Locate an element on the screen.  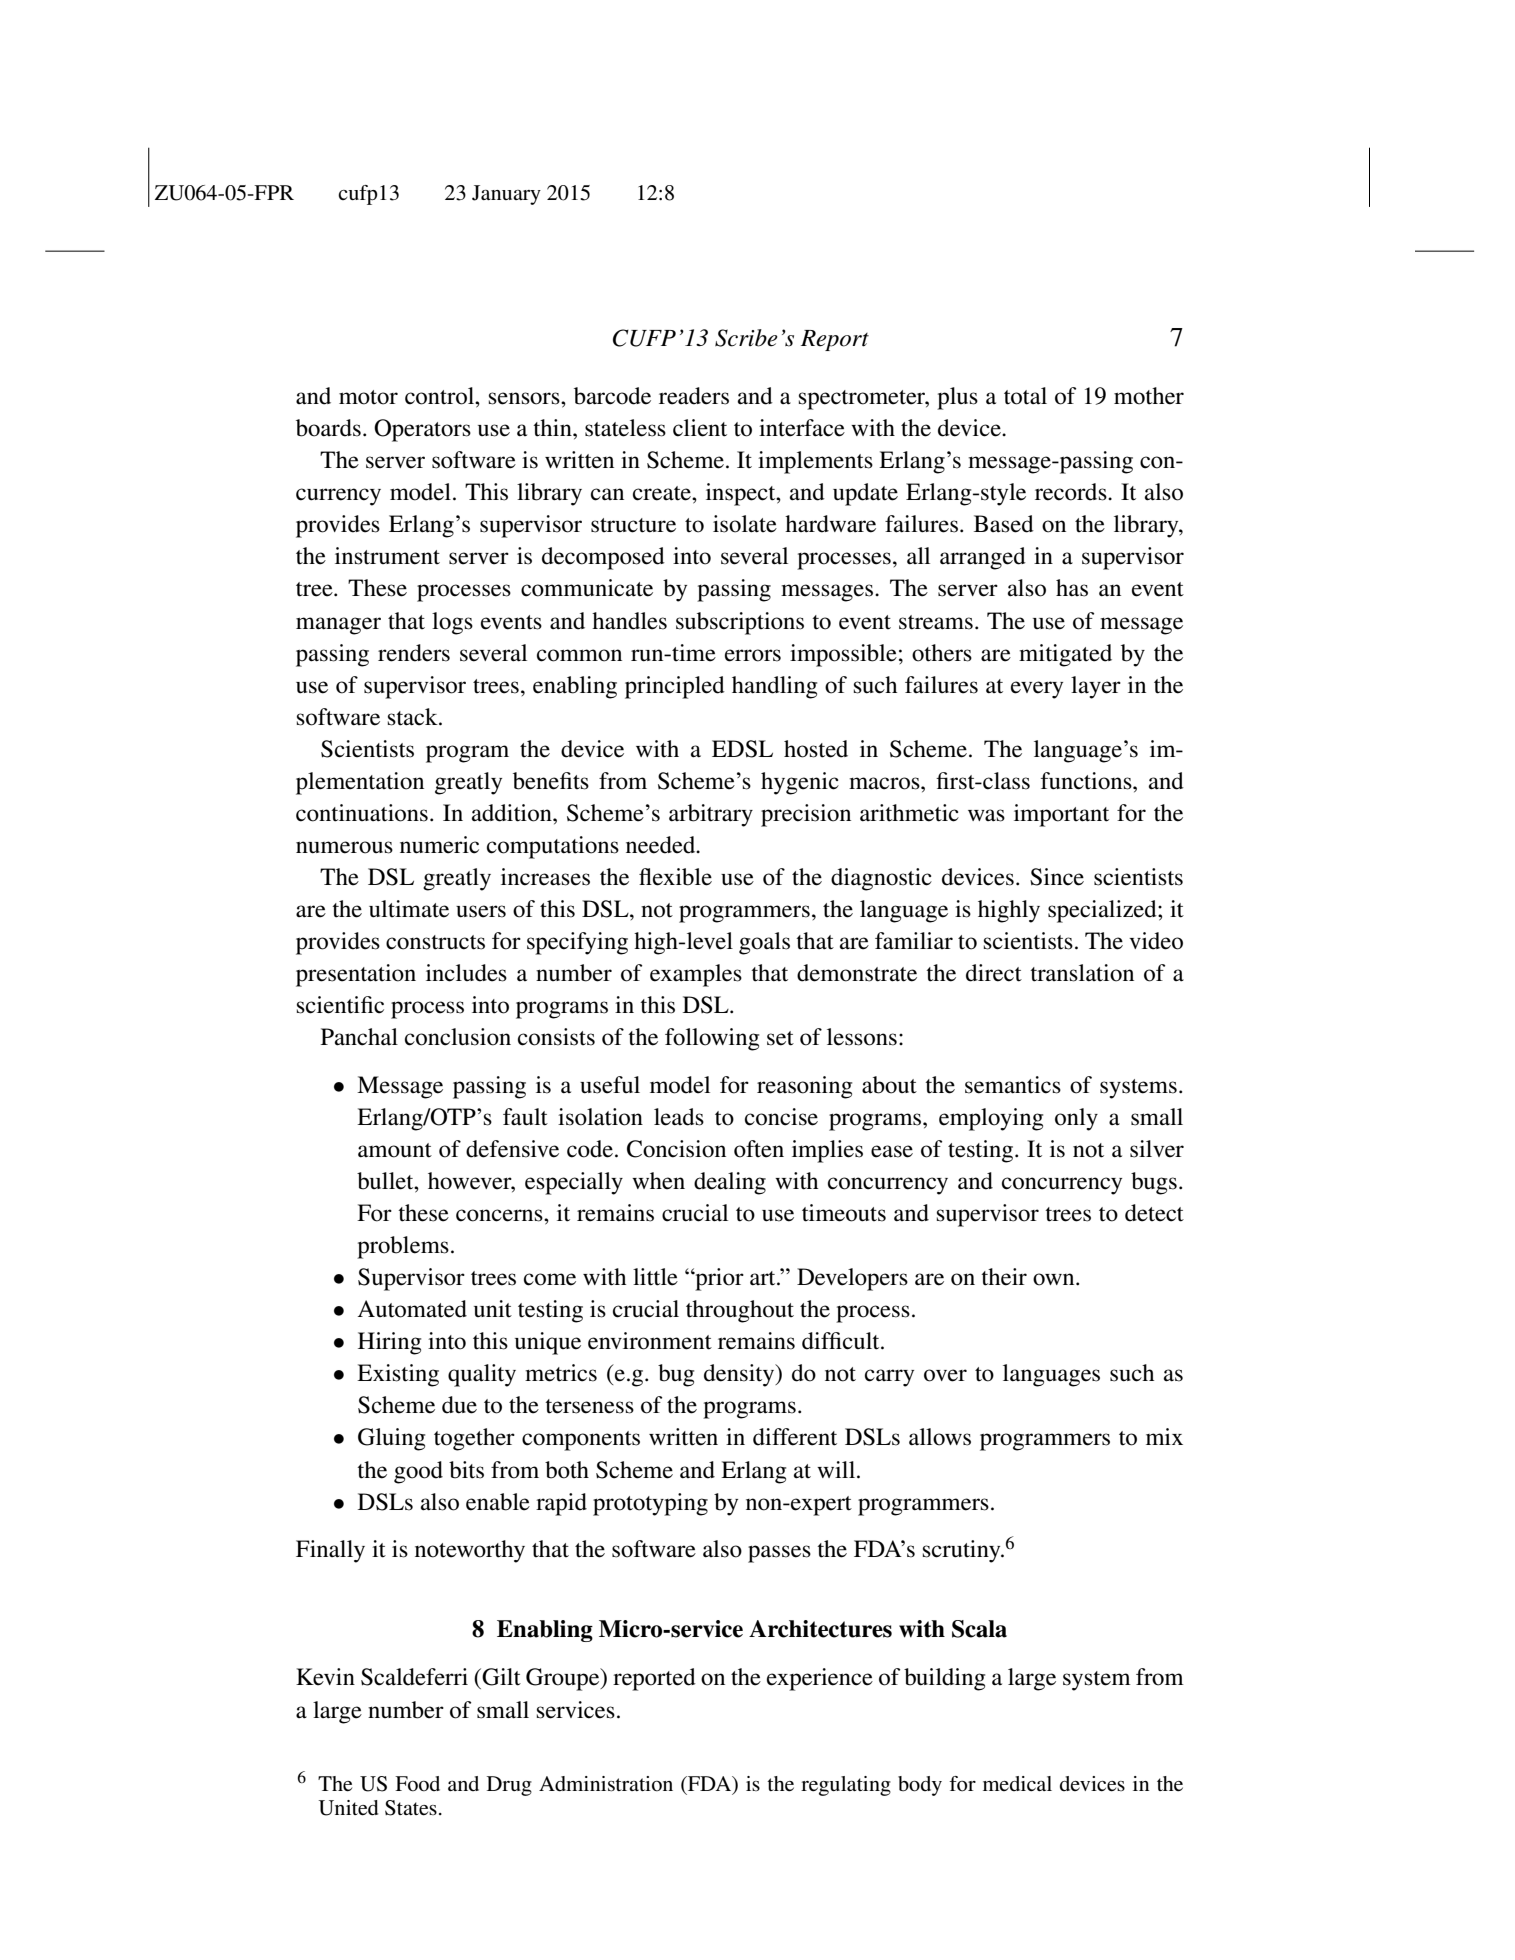
stack is located at coordinates (414, 717).
